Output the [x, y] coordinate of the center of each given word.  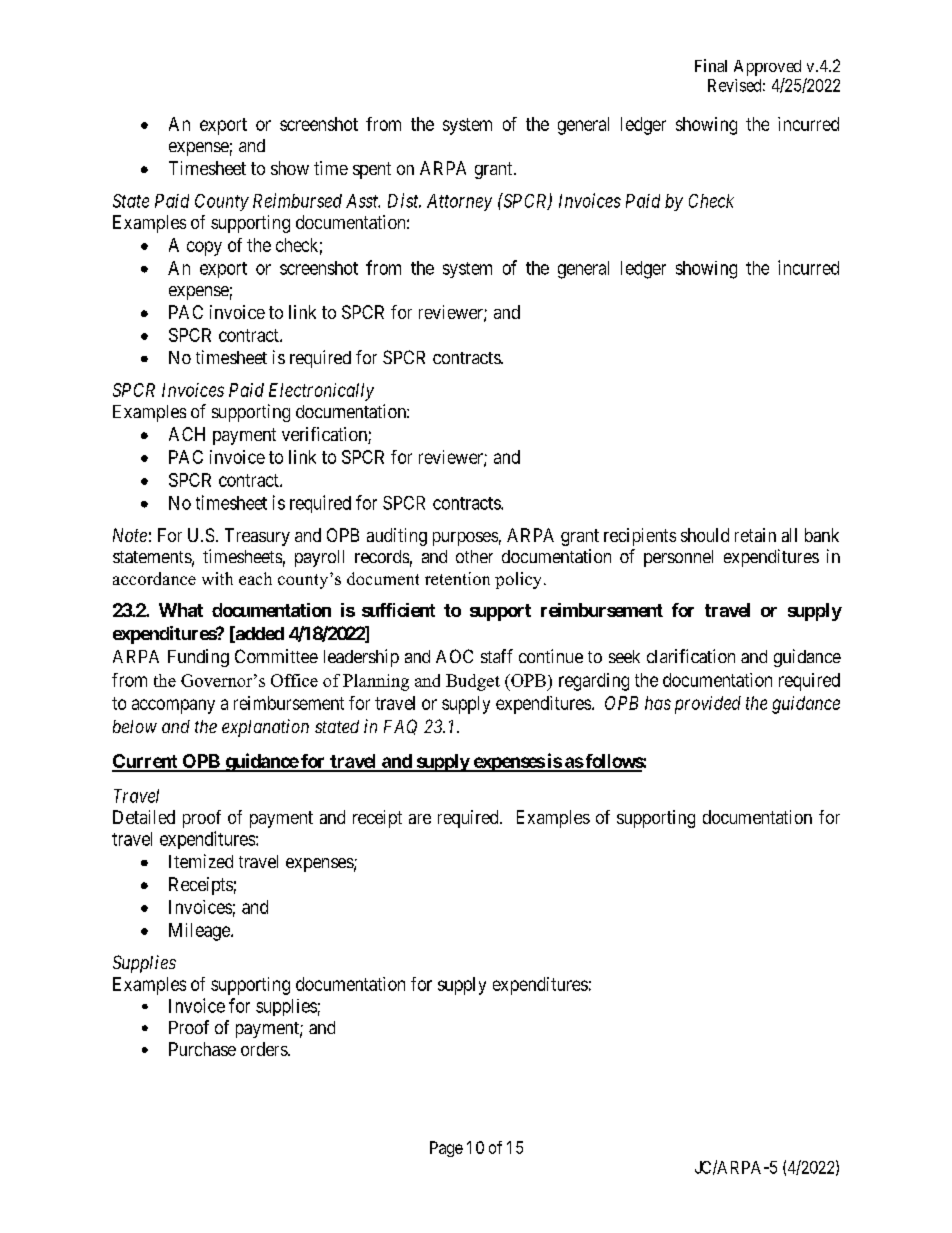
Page [446, 1149]
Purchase [202, 1049]
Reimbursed [297, 200]
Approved [767, 68]
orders [265, 1049]
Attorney [459, 202]
